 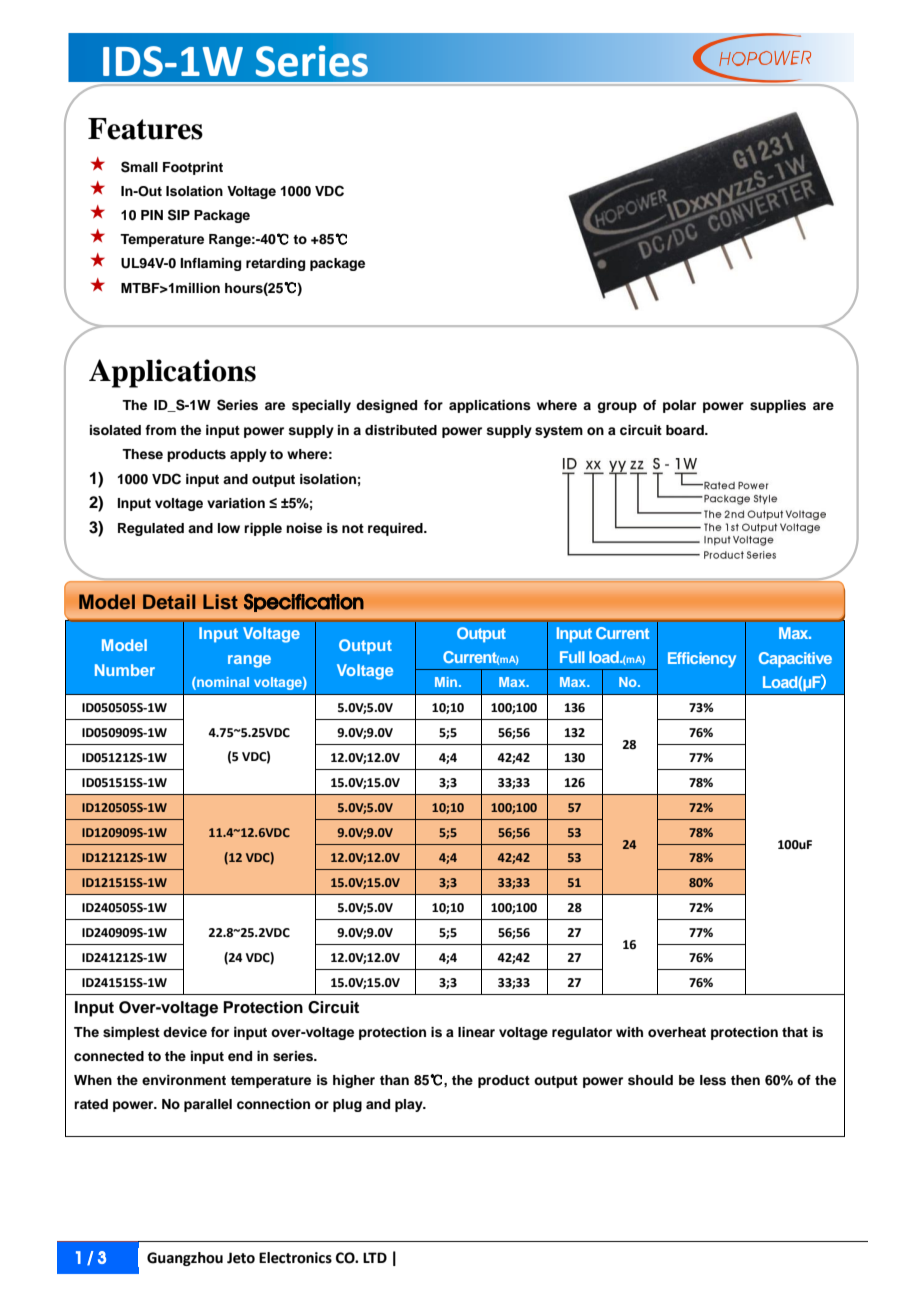 What do you see at coordinates (193, 168) in the document?
I see `Footprint` at bounding box center [193, 168].
